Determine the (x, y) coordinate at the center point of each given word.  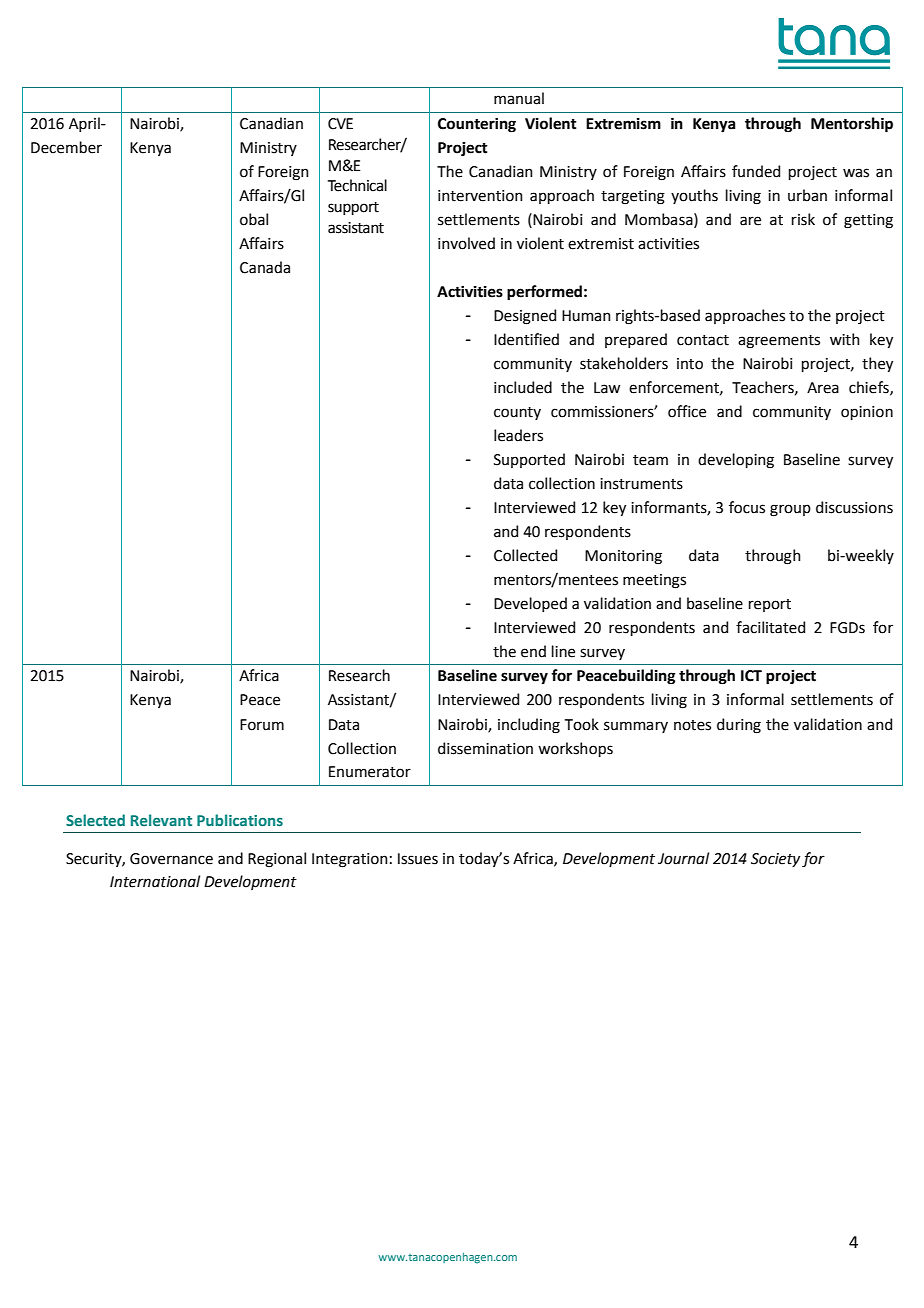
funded (756, 171)
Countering (477, 125)
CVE (340, 124)
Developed (530, 604)
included (523, 387)
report (770, 605)
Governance (171, 859)
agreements (779, 342)
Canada (265, 267)
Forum (262, 725)
